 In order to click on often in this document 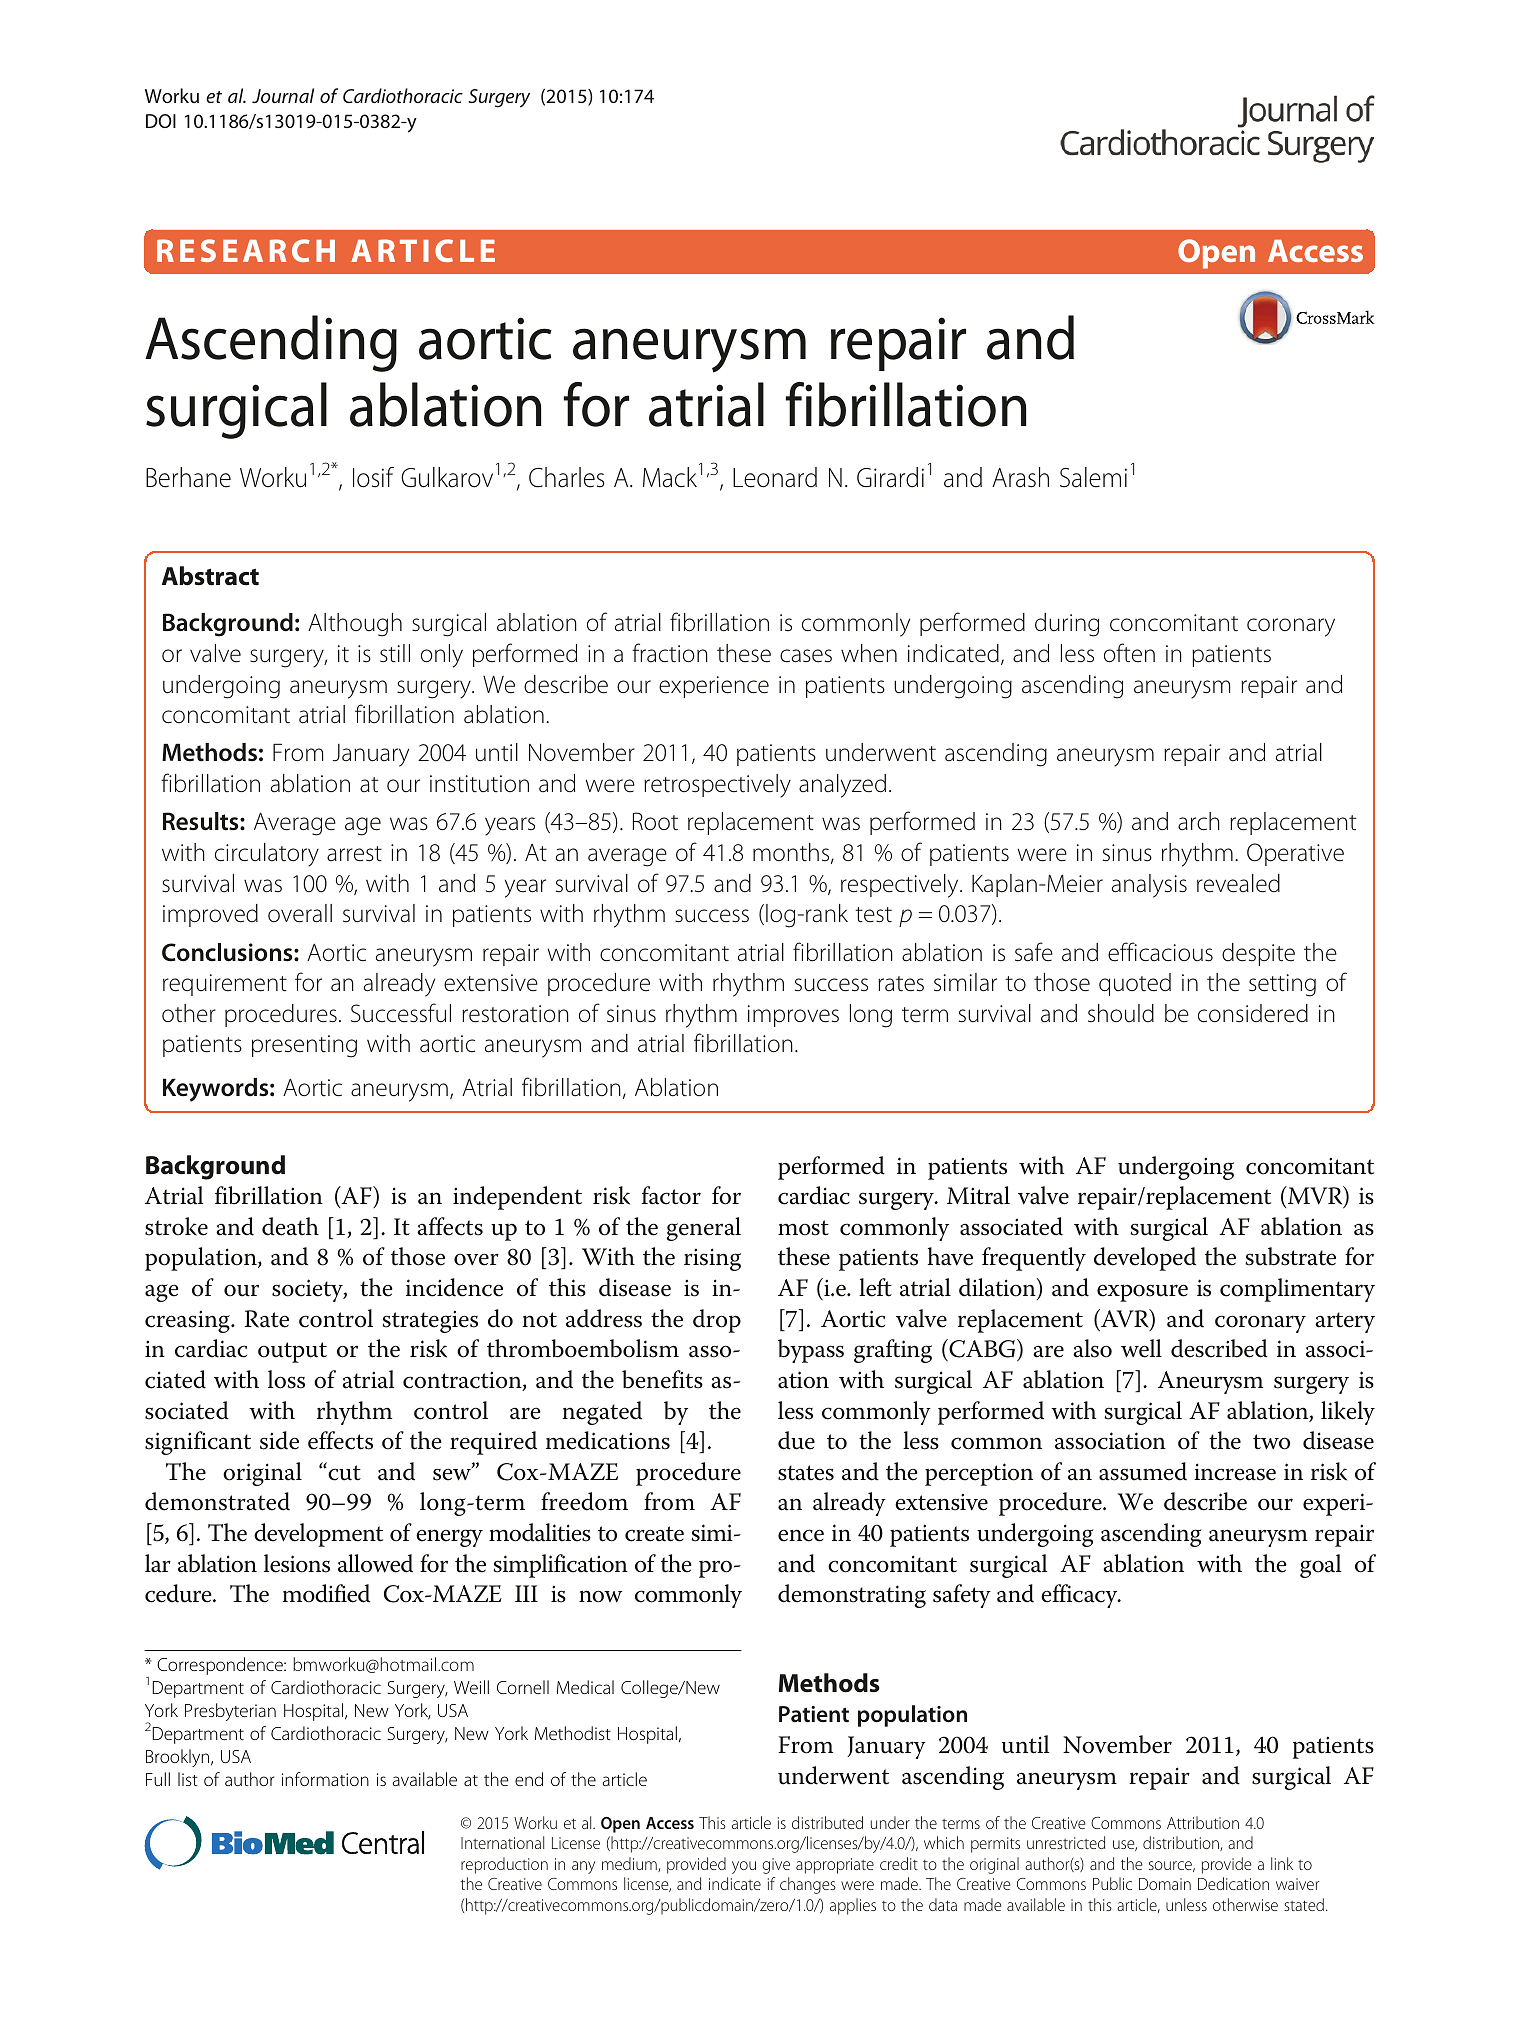, I will do `click(1129, 653)`.
